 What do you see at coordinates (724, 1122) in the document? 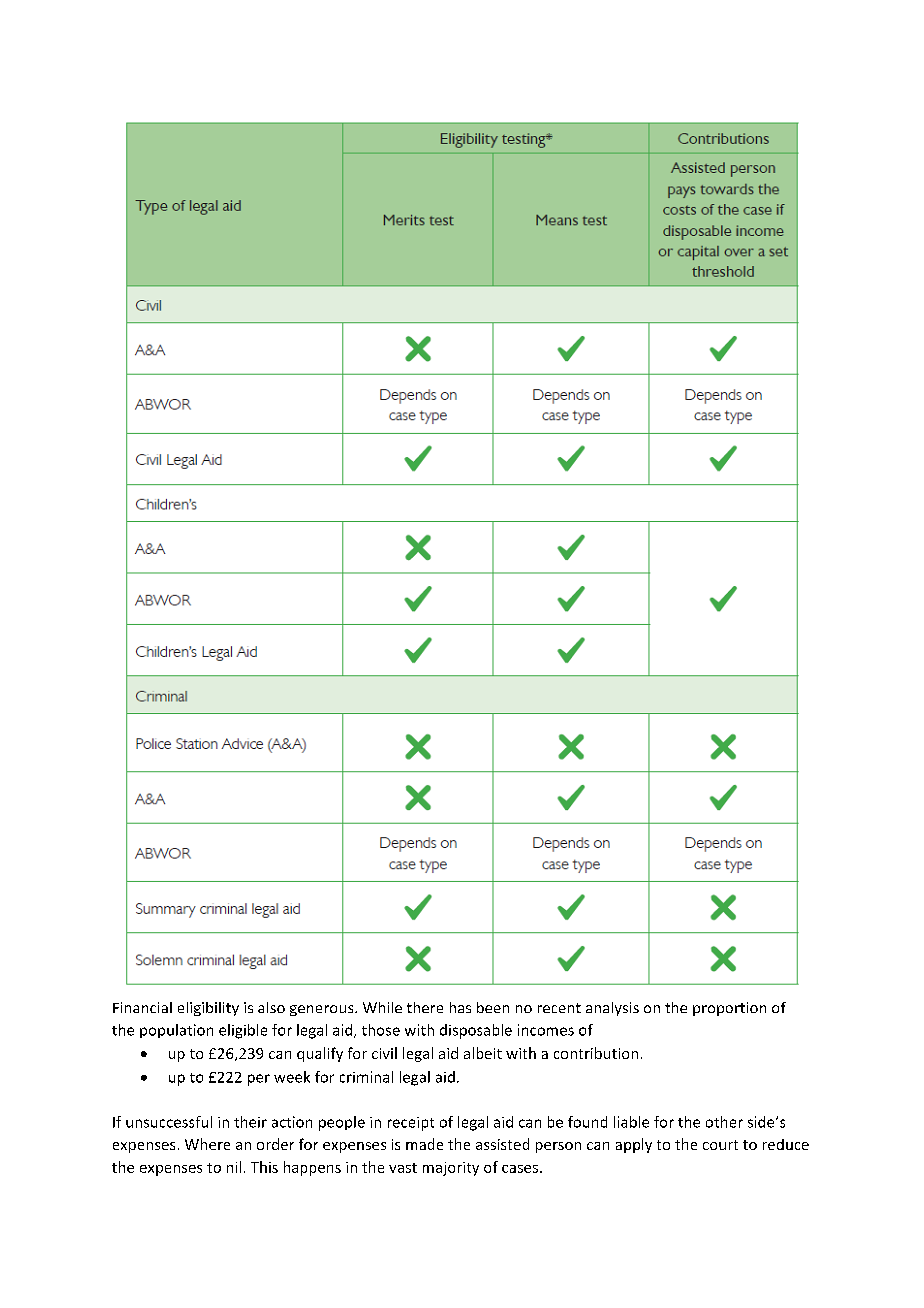
I see `other` at bounding box center [724, 1122].
